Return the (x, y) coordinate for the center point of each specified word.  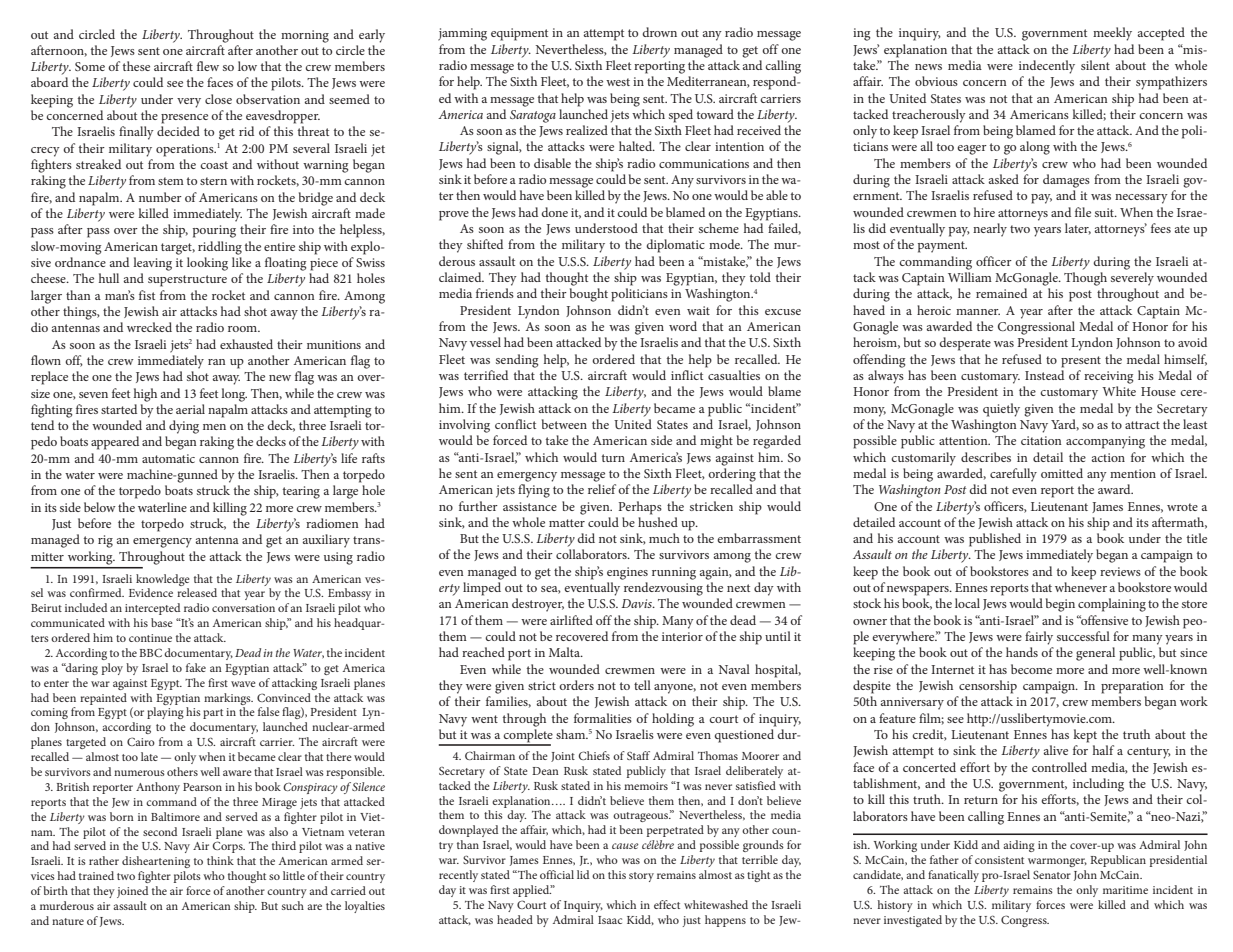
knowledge (163, 580)
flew (208, 66)
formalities (603, 718)
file (1083, 212)
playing (165, 713)
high (145, 395)
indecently (1047, 67)
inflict (687, 375)
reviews (1120, 571)
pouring (214, 231)
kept (1085, 736)
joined (132, 892)
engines (627, 573)
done (554, 212)
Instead (1044, 375)
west (618, 82)
